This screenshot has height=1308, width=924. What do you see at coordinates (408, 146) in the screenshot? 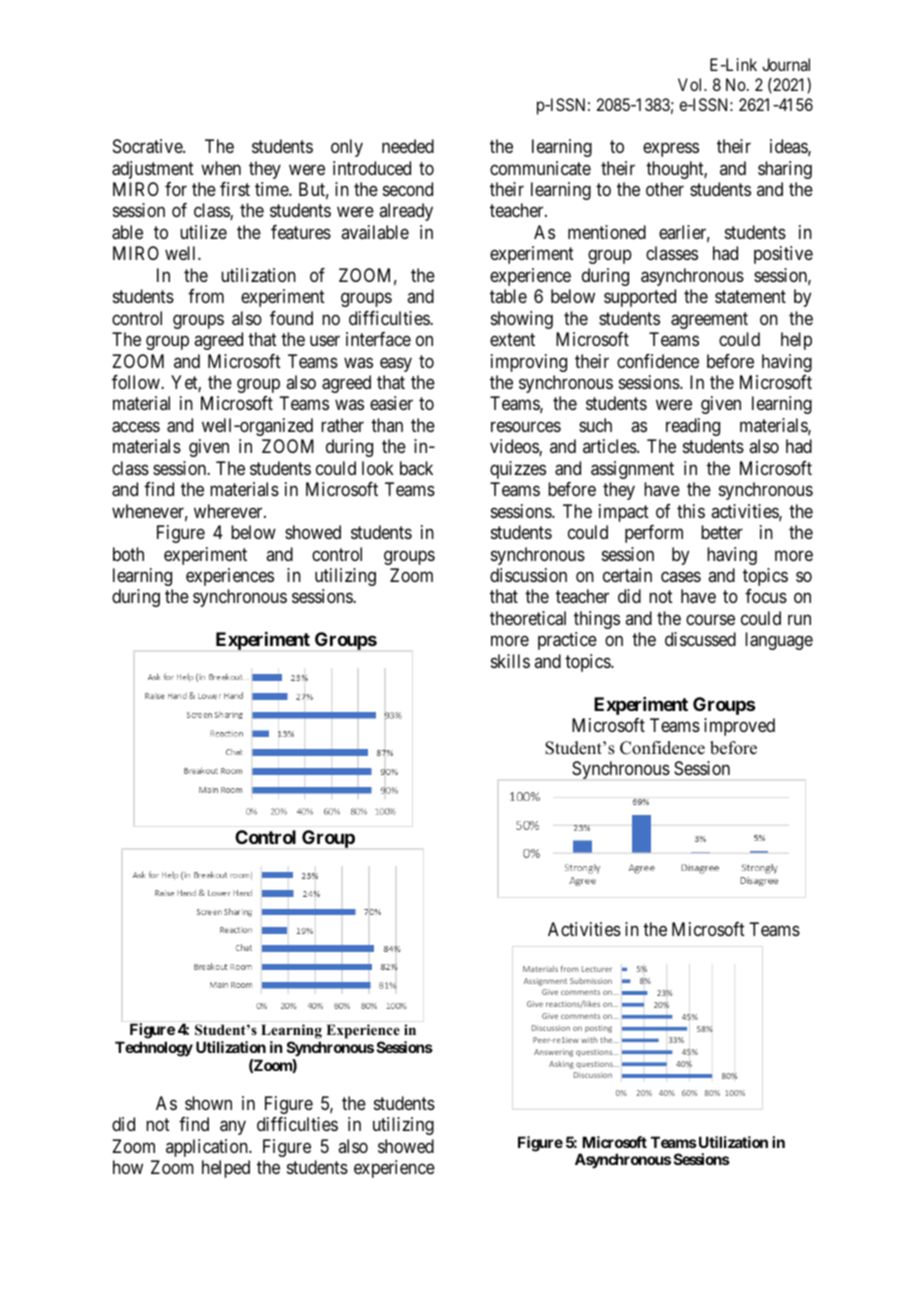
I see `needed` at bounding box center [408, 146].
